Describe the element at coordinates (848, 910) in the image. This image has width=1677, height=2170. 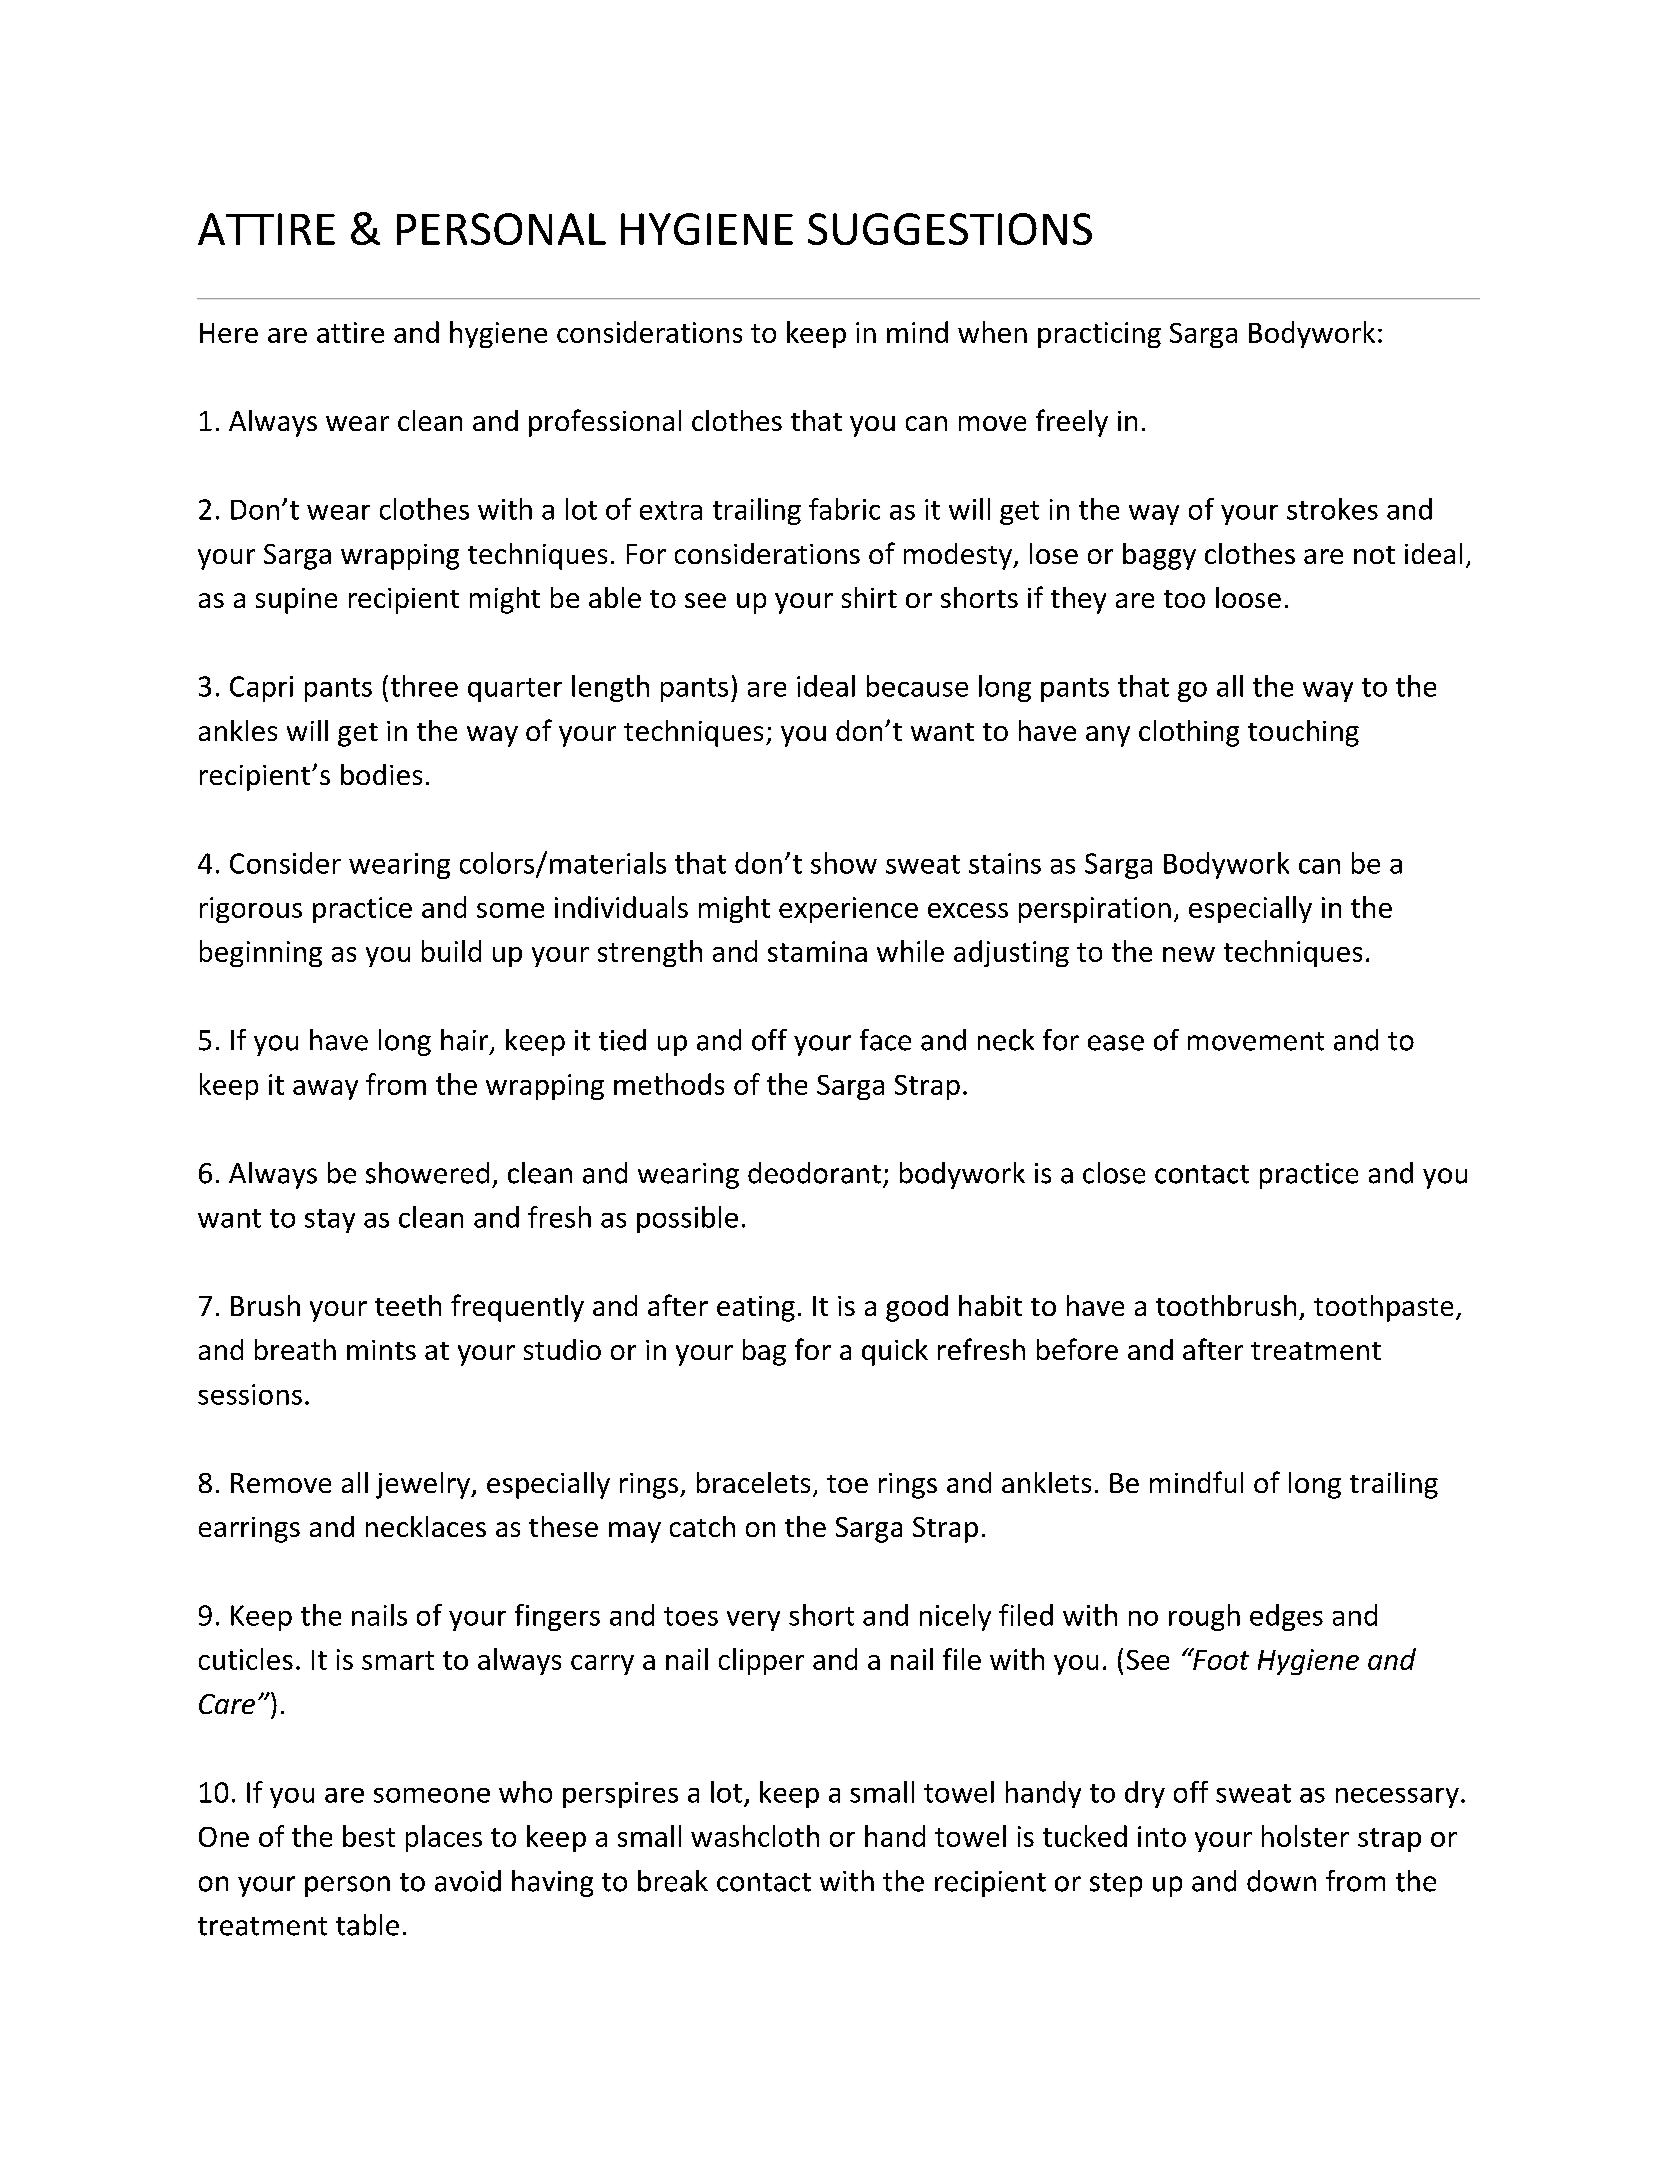
I see `experience` at that location.
